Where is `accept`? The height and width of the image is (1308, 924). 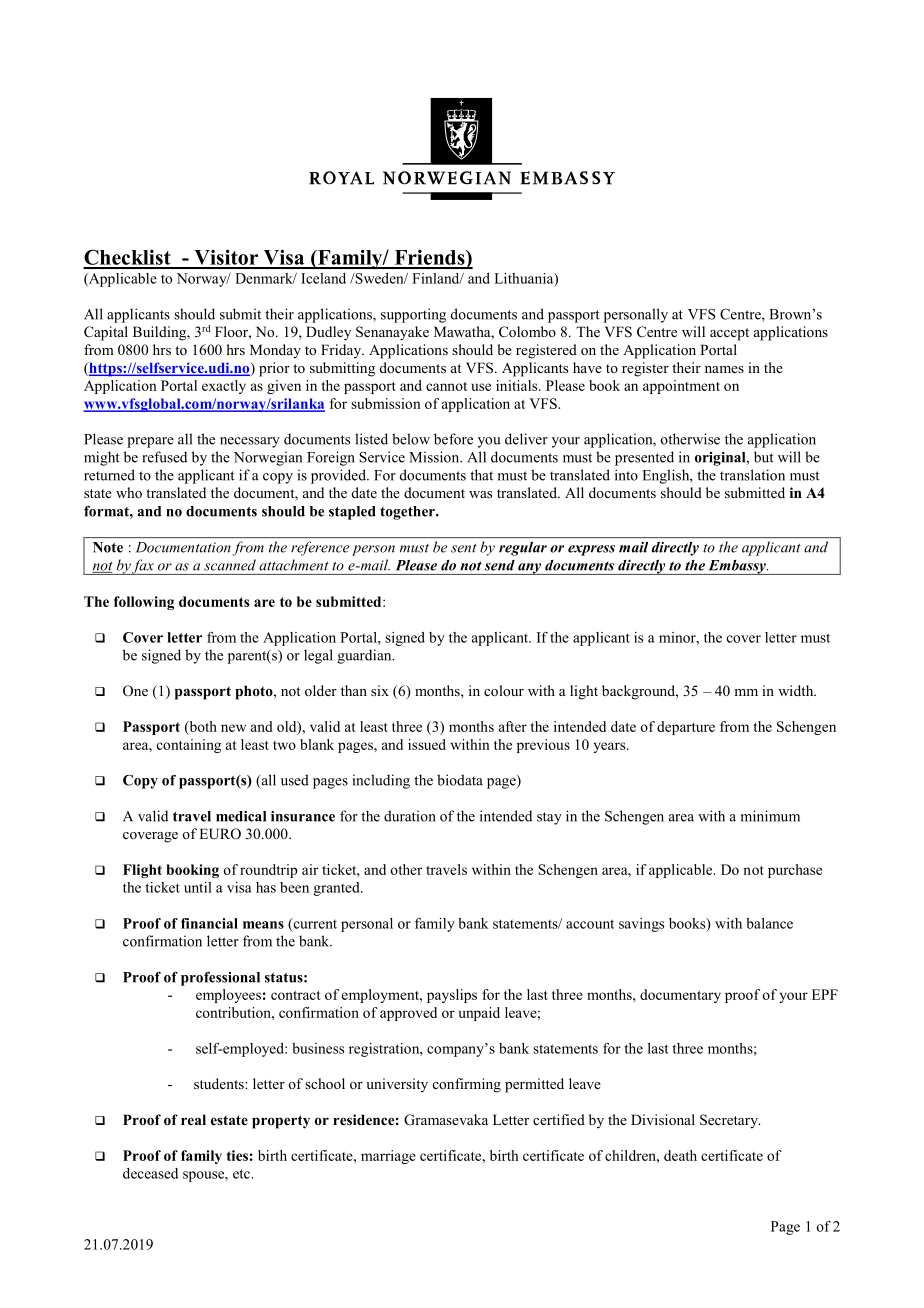 accept is located at coordinates (729, 334).
